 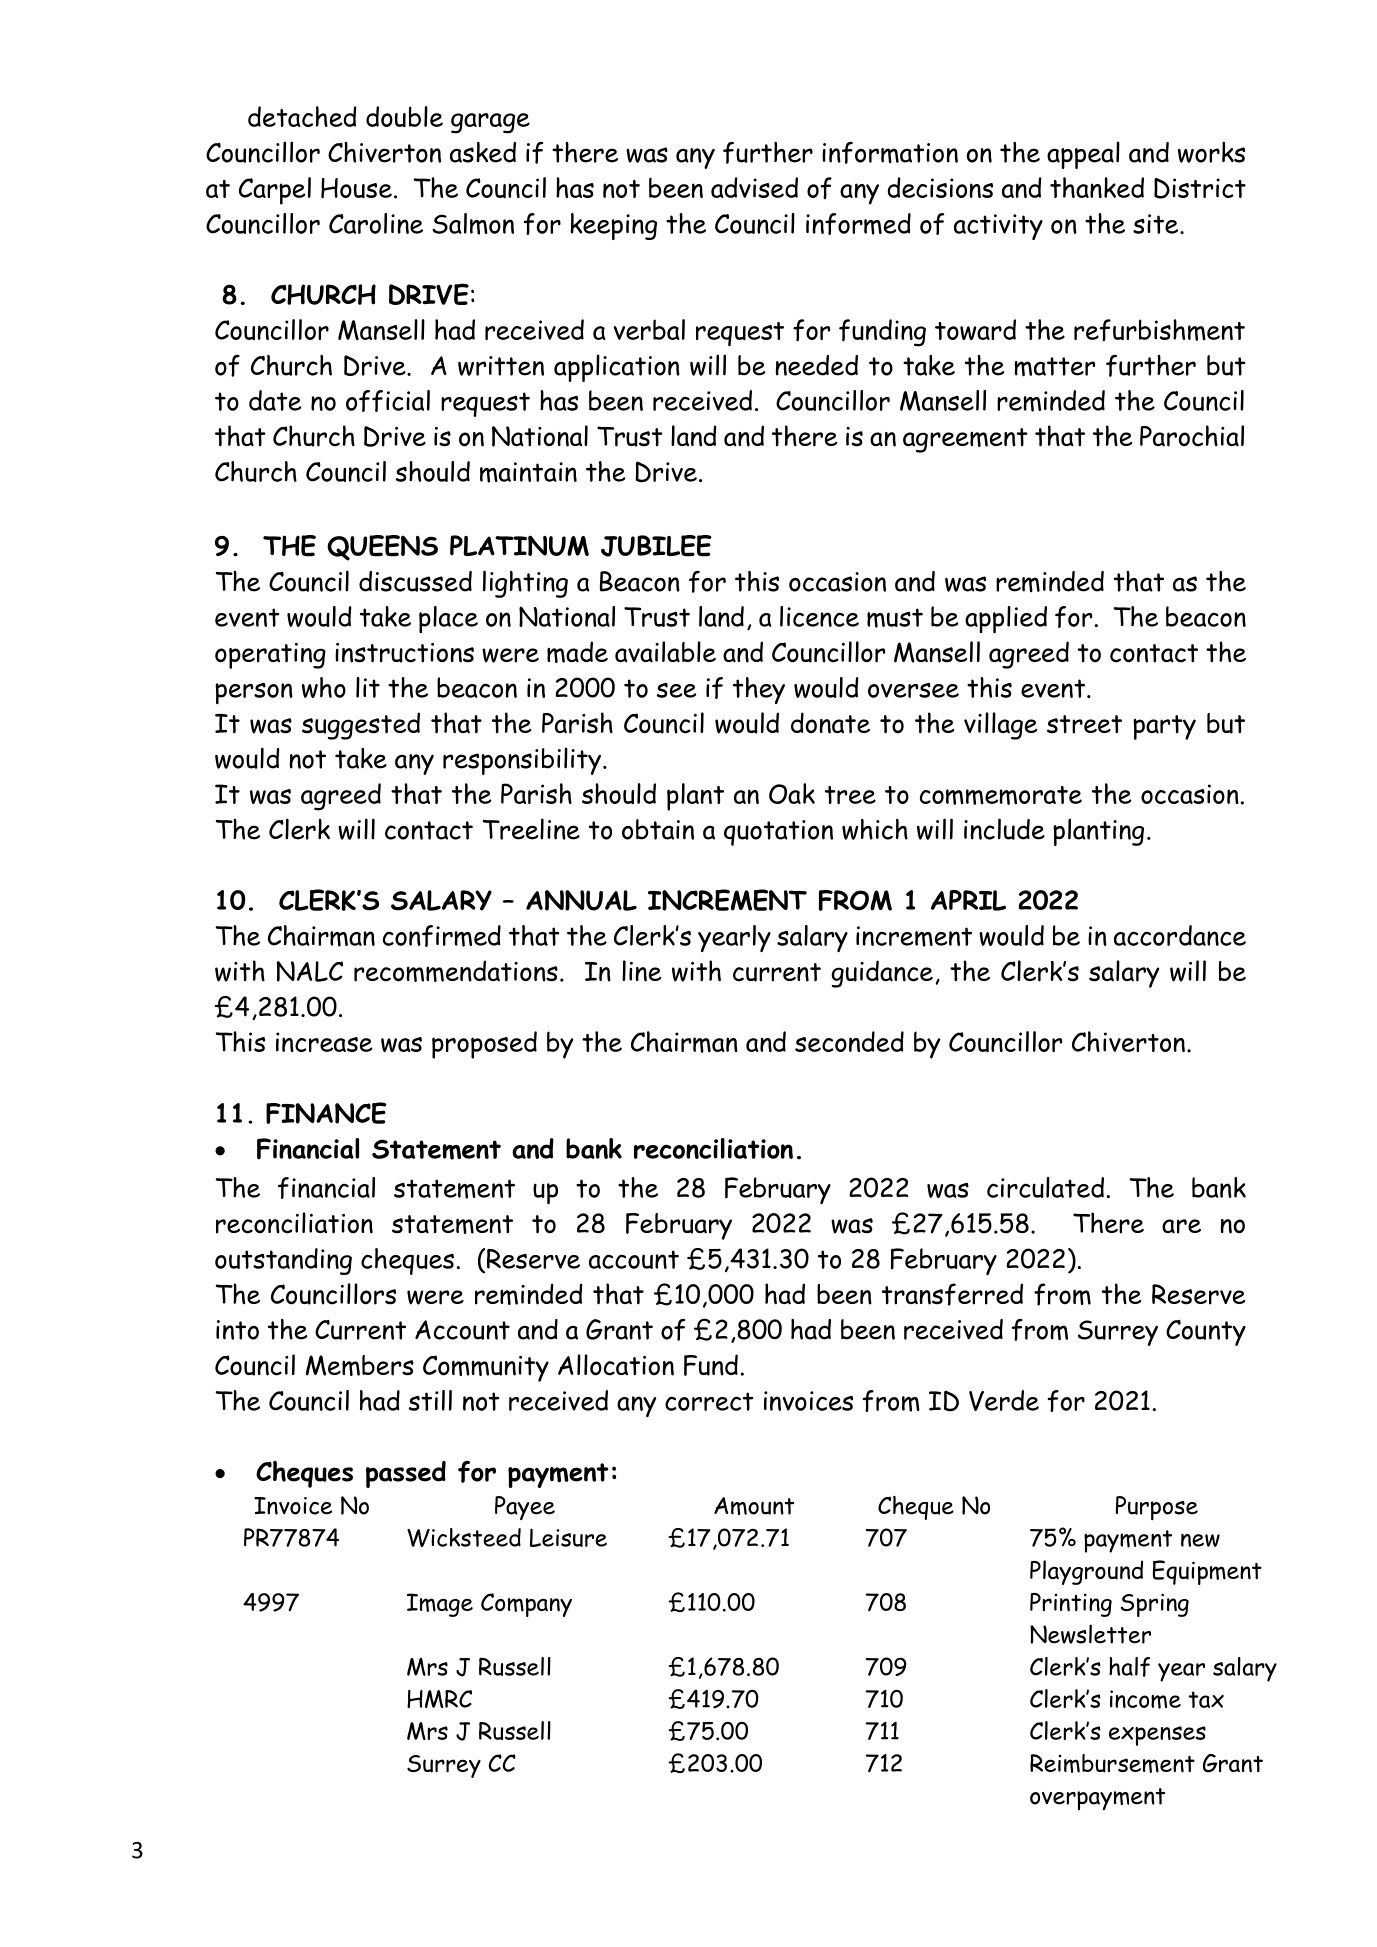 I want to click on circulated, so click(x=1045, y=1187).
